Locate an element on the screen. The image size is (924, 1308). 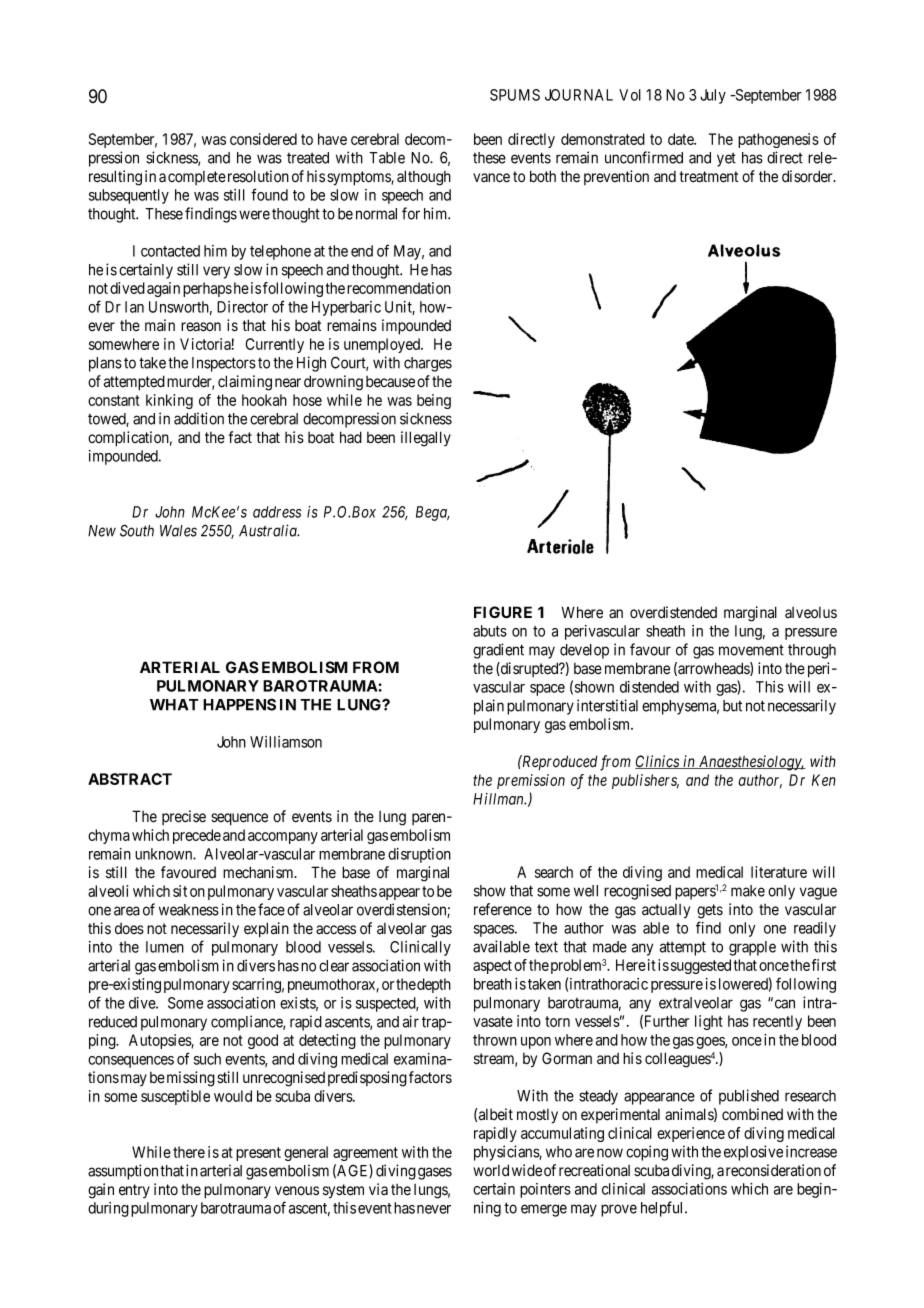
WHAT is located at coordinates (174, 705).
